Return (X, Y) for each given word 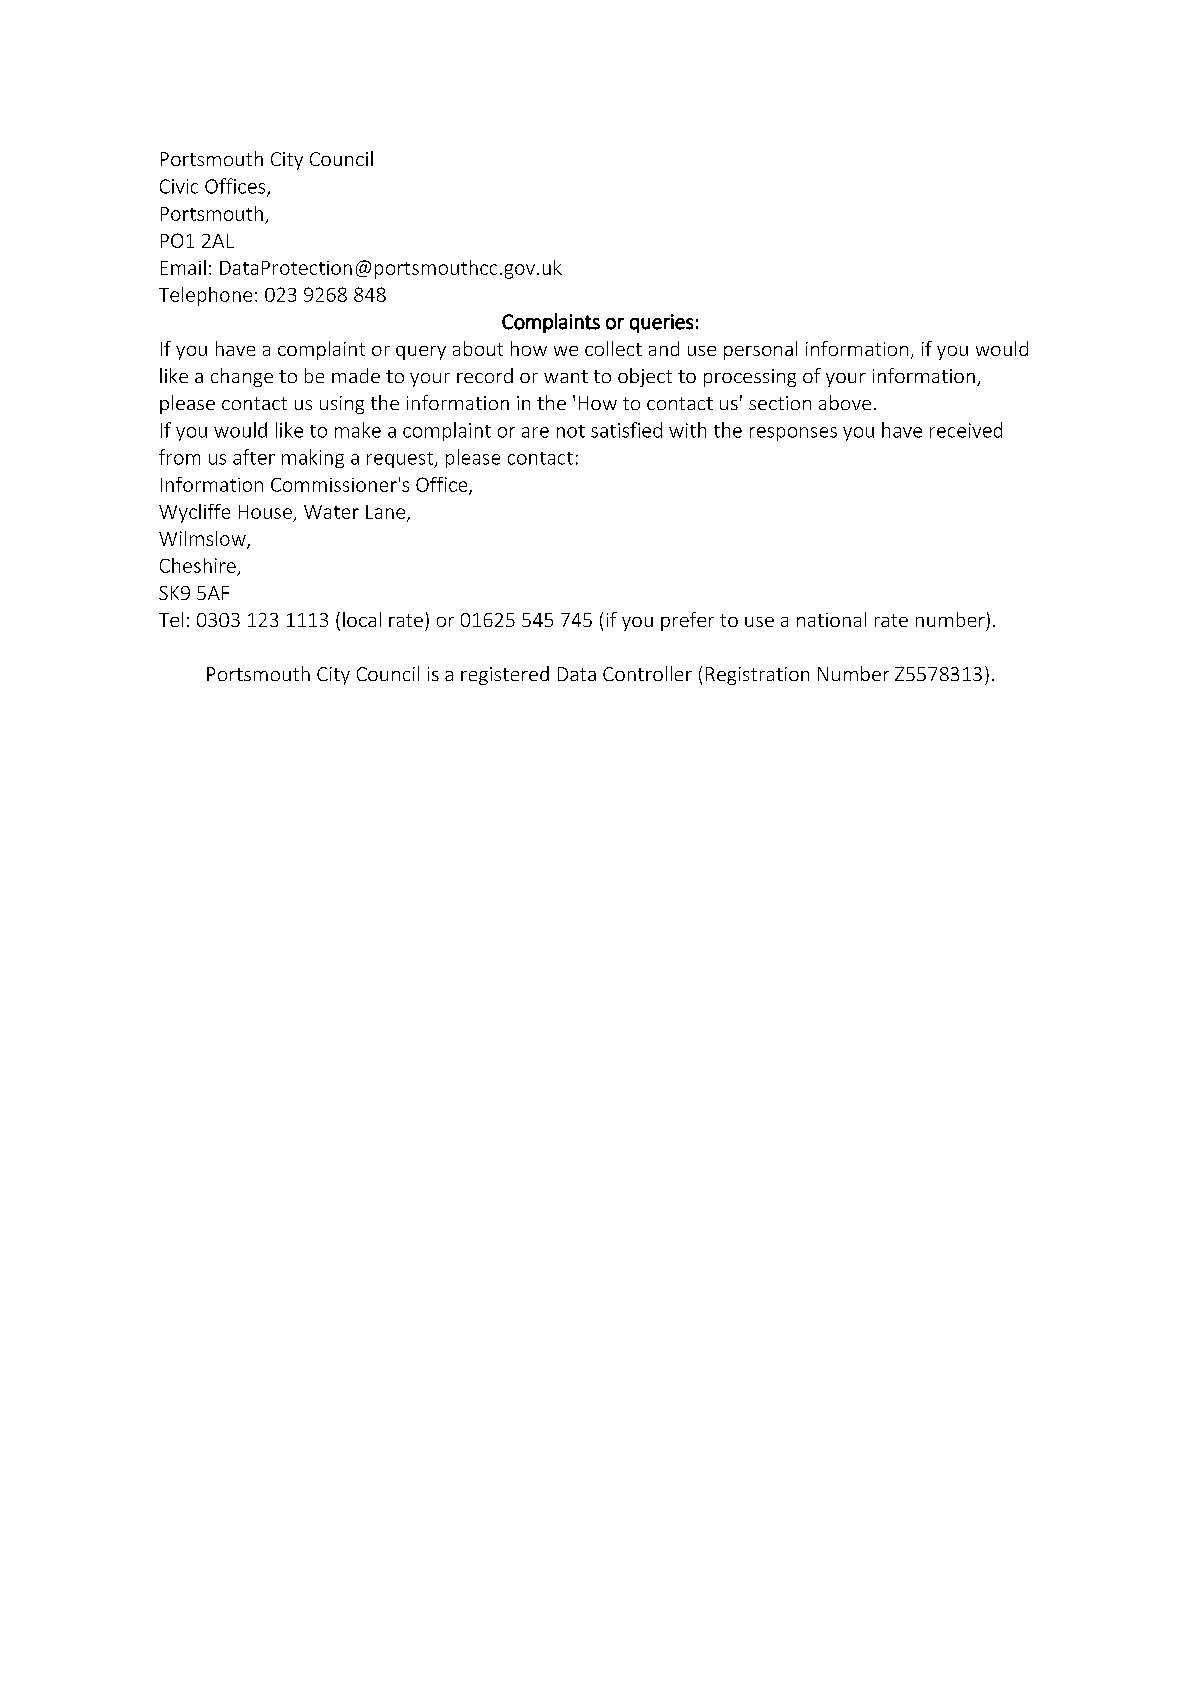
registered (505, 675)
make (358, 430)
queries (661, 323)
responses (793, 434)
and (664, 348)
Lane (387, 513)
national (831, 619)
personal (760, 350)
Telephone (205, 296)
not (571, 431)
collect (613, 348)
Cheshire (198, 565)
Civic (179, 186)
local (362, 619)
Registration (757, 676)
